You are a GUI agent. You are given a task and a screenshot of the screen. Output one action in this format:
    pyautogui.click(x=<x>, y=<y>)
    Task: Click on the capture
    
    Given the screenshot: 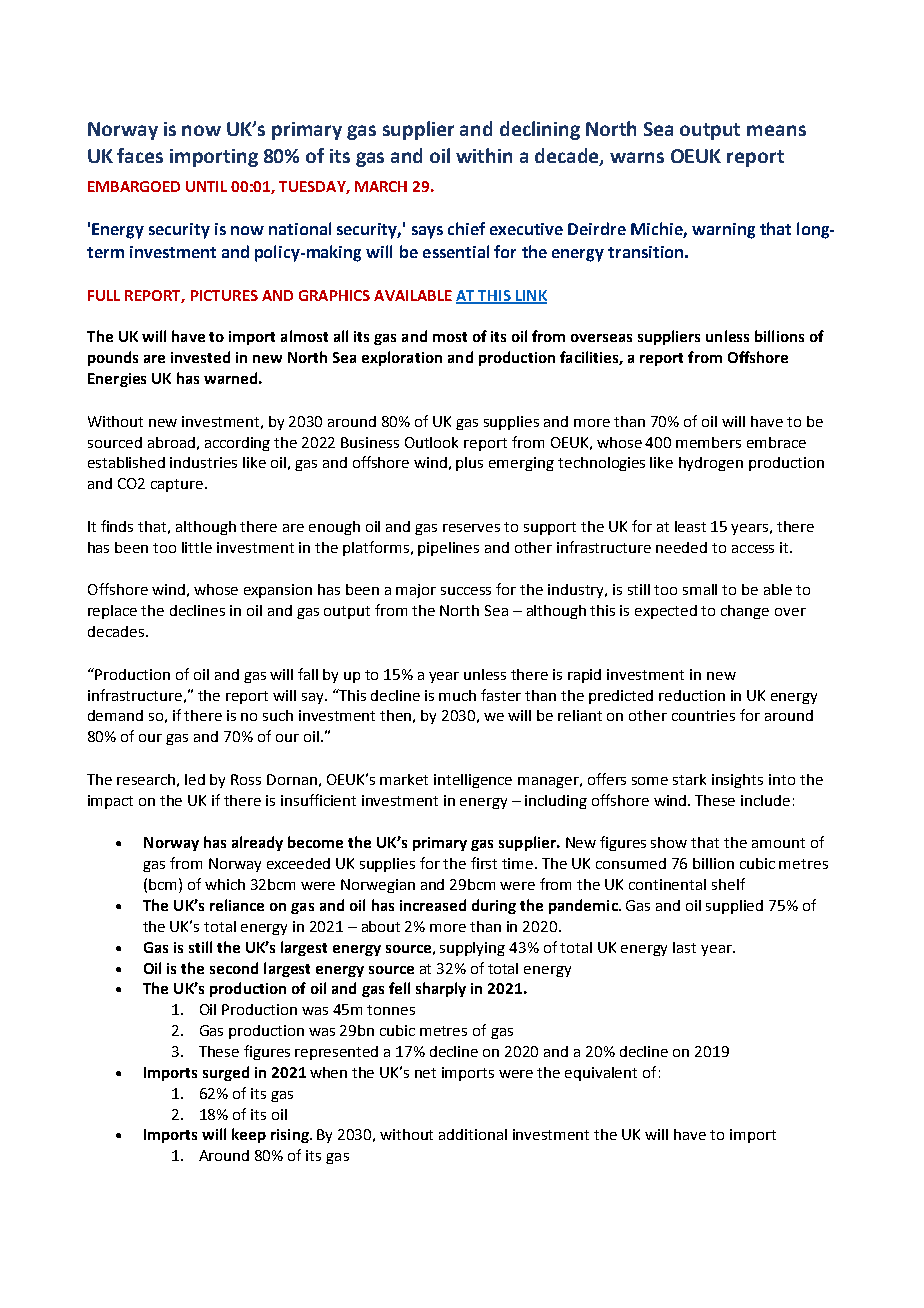 What is the action you would take?
    pyautogui.click(x=178, y=485)
